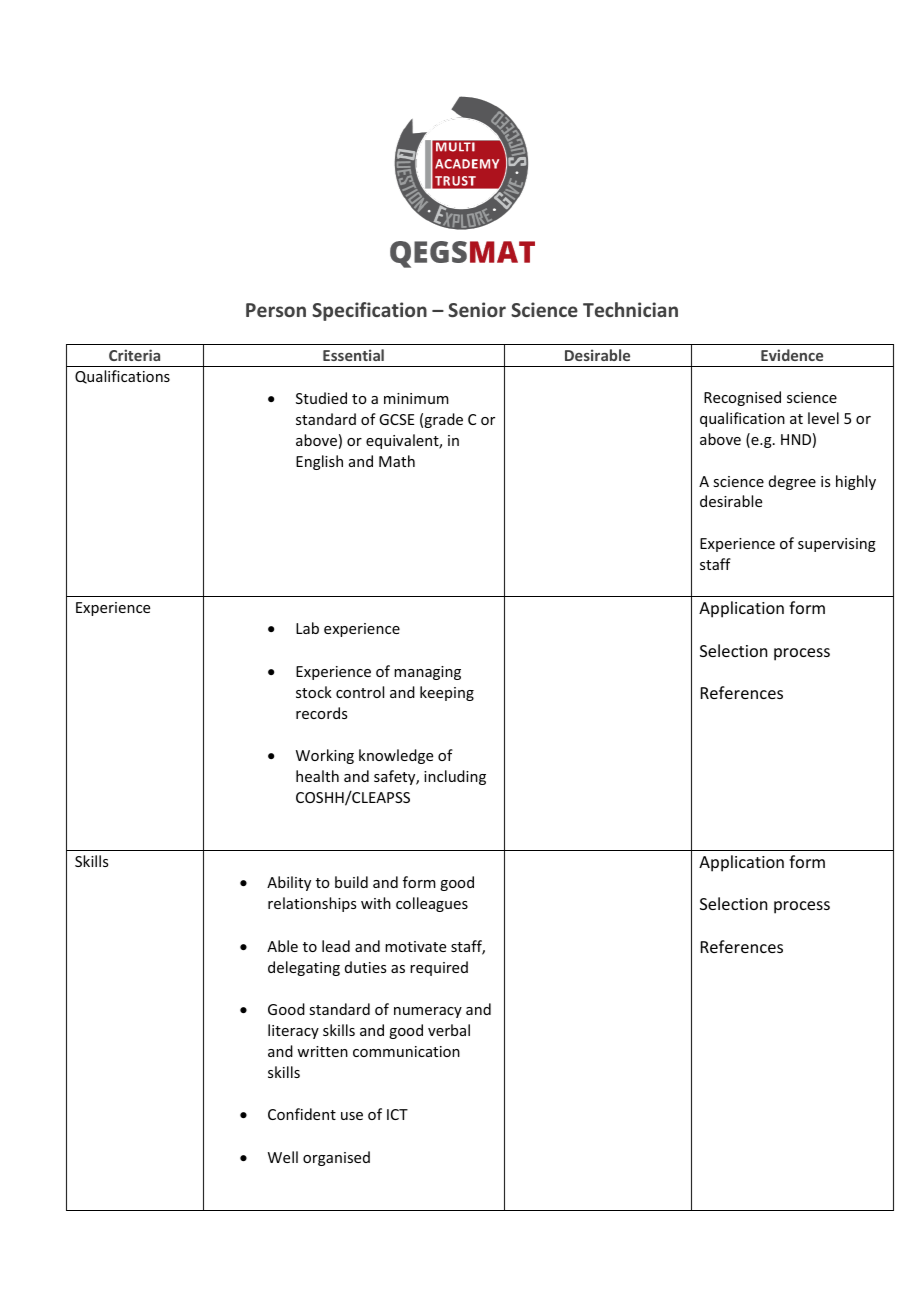 The width and height of the screenshot is (924, 1308). I want to click on including, so click(455, 777).
